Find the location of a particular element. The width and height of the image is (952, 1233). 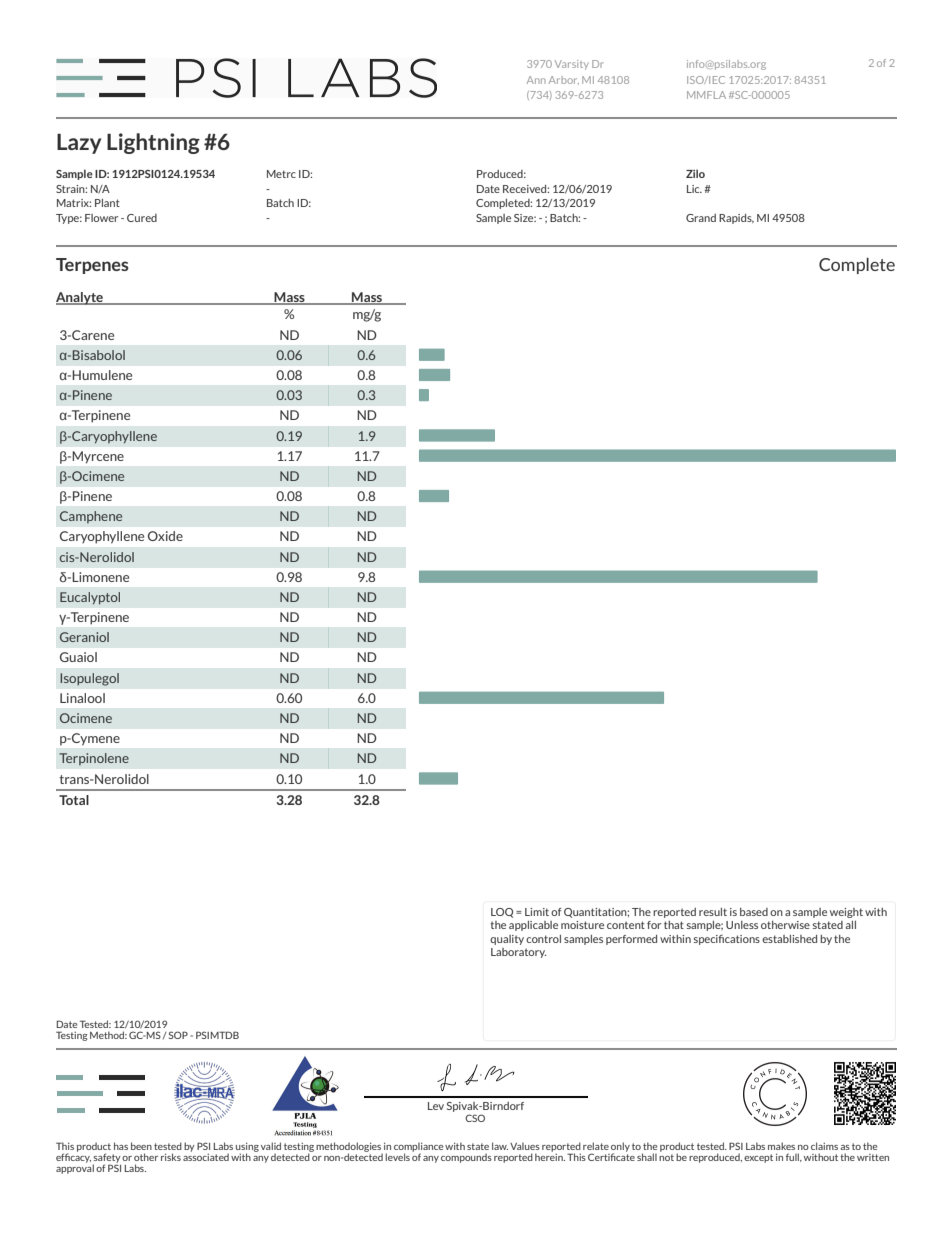

Lightning is located at coordinates (153, 143).
